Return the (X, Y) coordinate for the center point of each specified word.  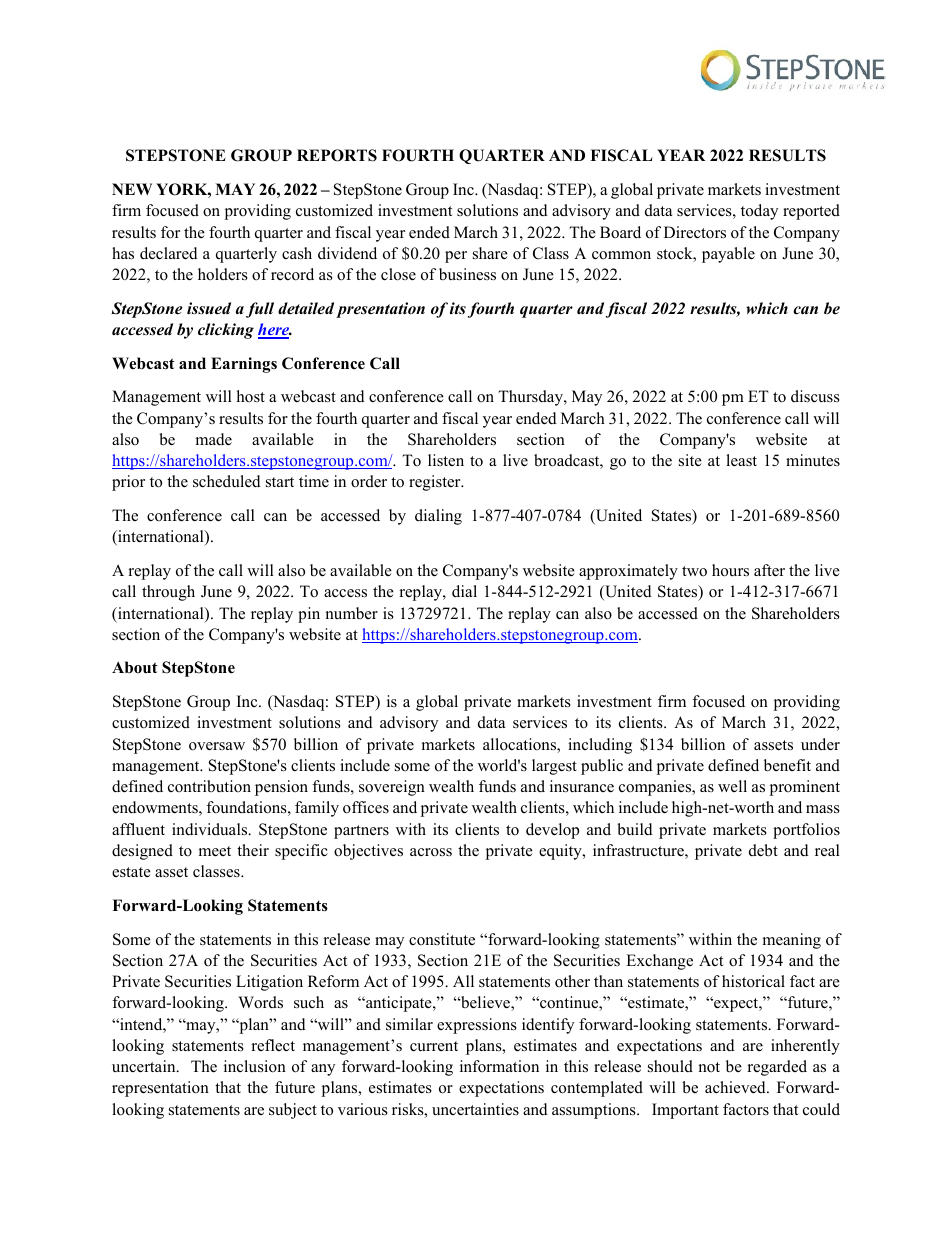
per (456, 257)
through (168, 593)
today (759, 212)
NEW (132, 189)
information (499, 1066)
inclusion (255, 1066)
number (352, 613)
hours (730, 570)
